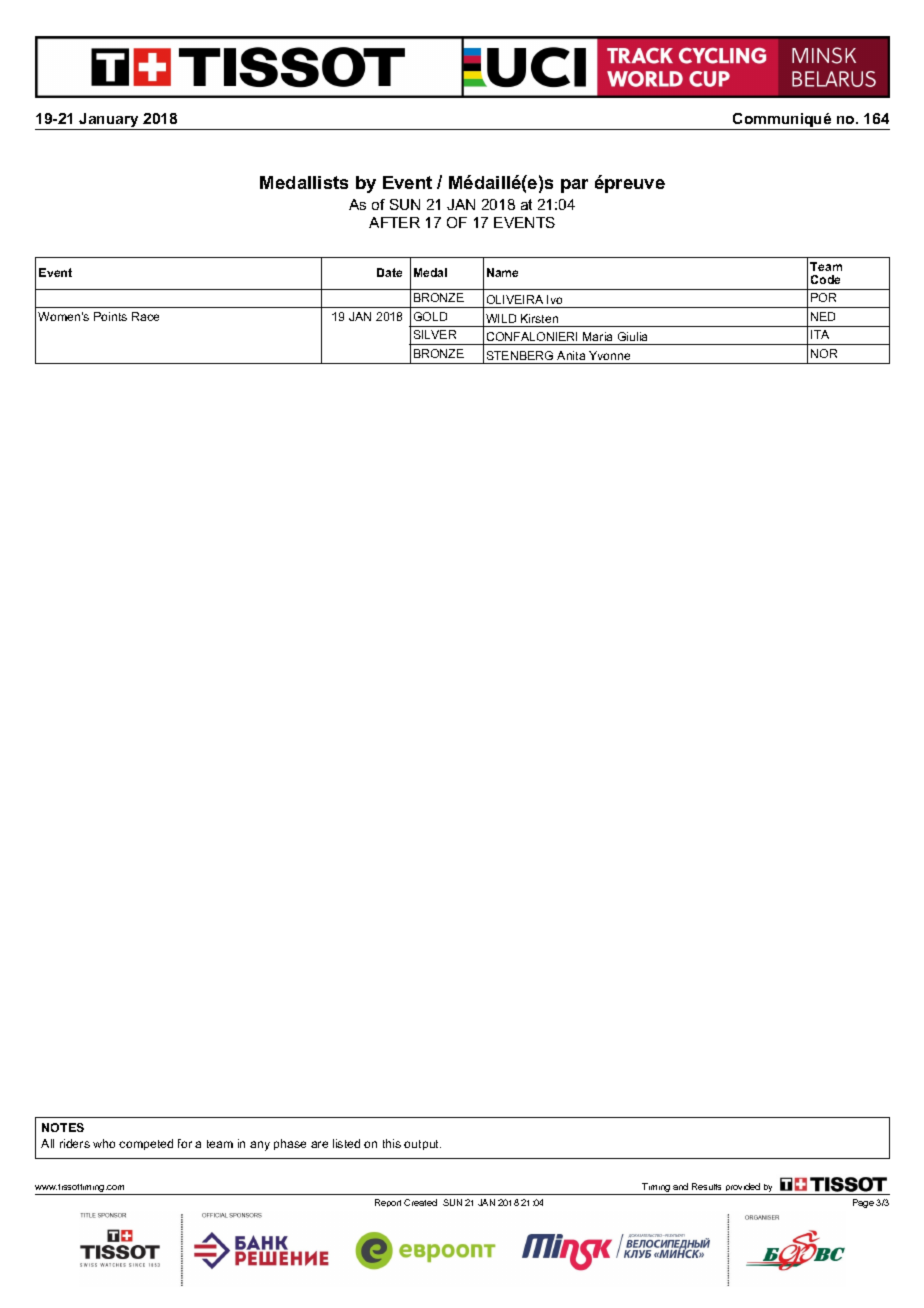 The image size is (924, 1308). I want to click on par, so click(574, 186).
